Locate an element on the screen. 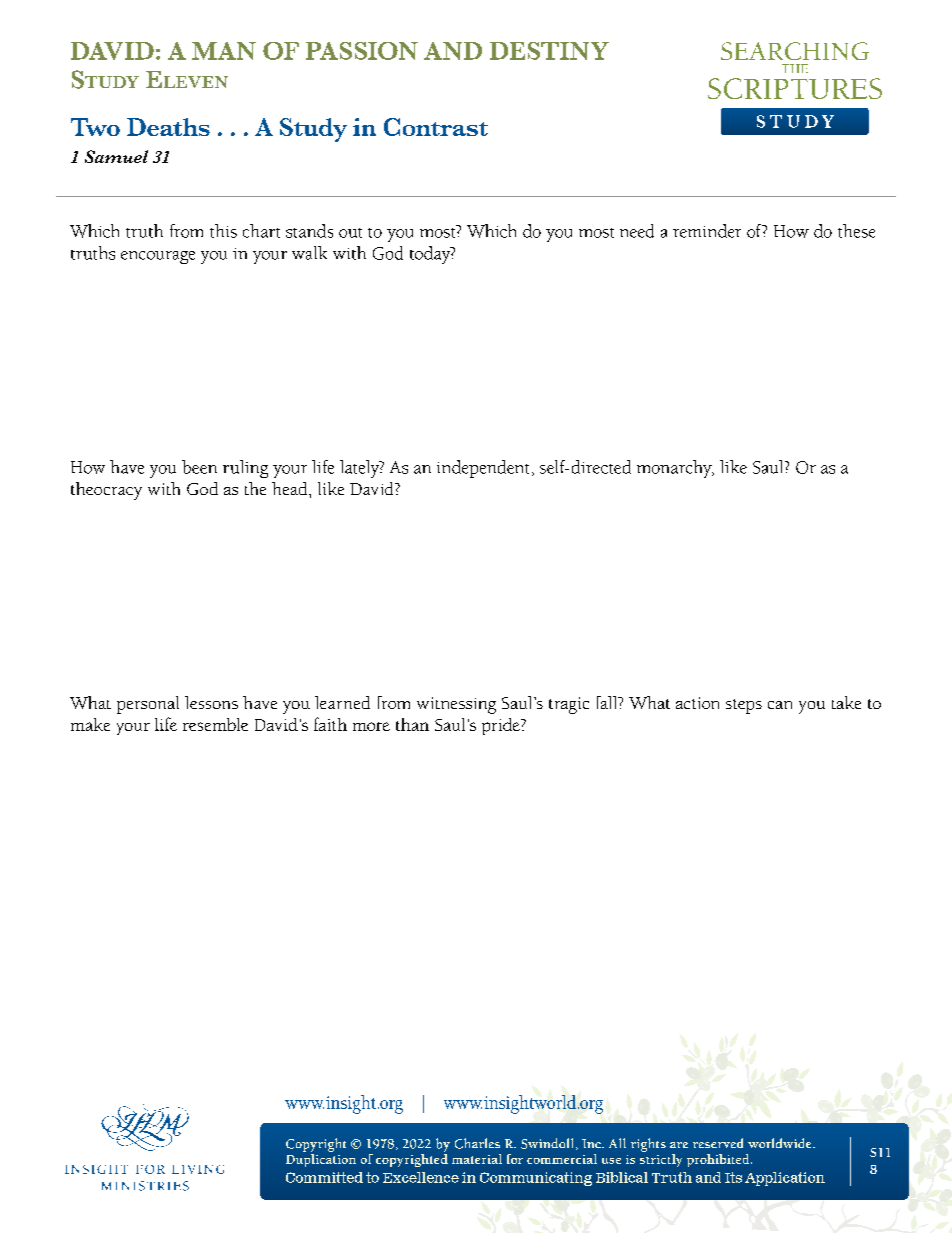 Image resolution: width=952 pixels, height=1233 pixels. Contrast is located at coordinates (436, 127).
